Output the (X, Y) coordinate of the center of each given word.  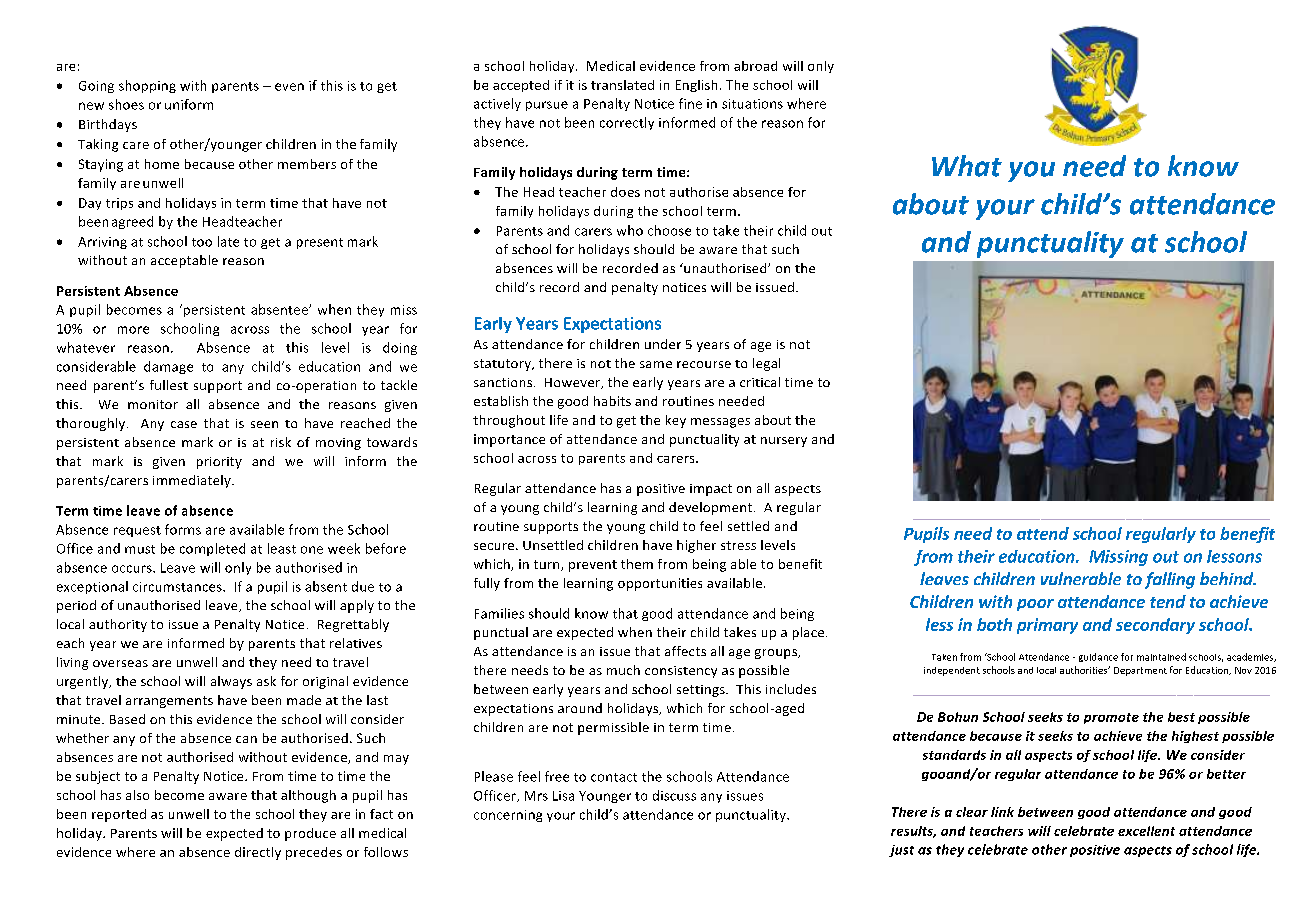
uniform (189, 104)
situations (752, 104)
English (696, 86)
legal (766, 364)
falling (1170, 580)
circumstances (178, 587)
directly (258, 853)
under (663, 344)
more (133, 330)
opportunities (660, 584)
